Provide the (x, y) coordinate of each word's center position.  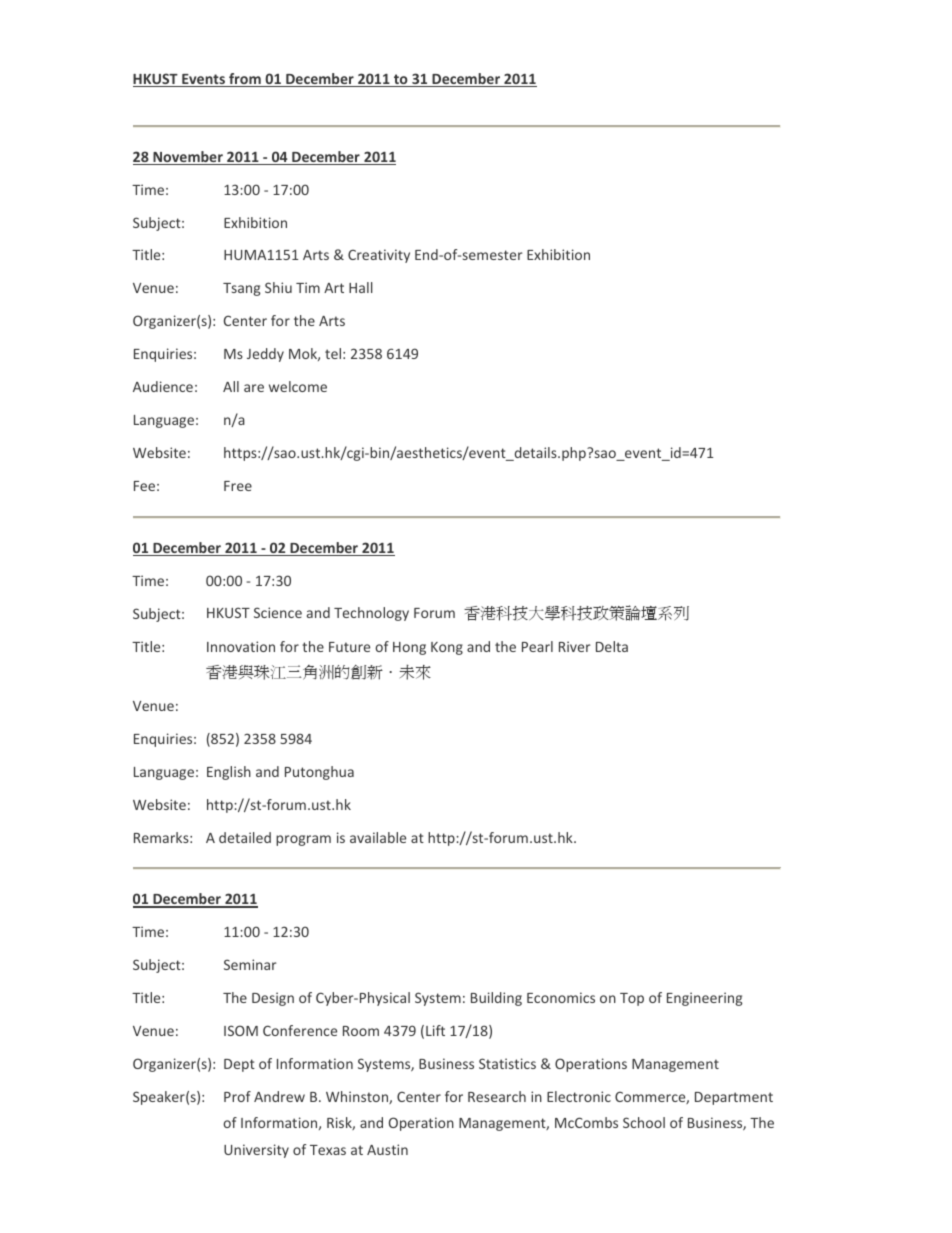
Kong (447, 648)
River (575, 646)
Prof (237, 1096)
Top (632, 999)
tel (333, 353)
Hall (361, 287)
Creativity (379, 256)
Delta (612, 646)
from (245, 80)
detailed (245, 837)
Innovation (241, 646)
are (254, 388)
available (378, 837)
